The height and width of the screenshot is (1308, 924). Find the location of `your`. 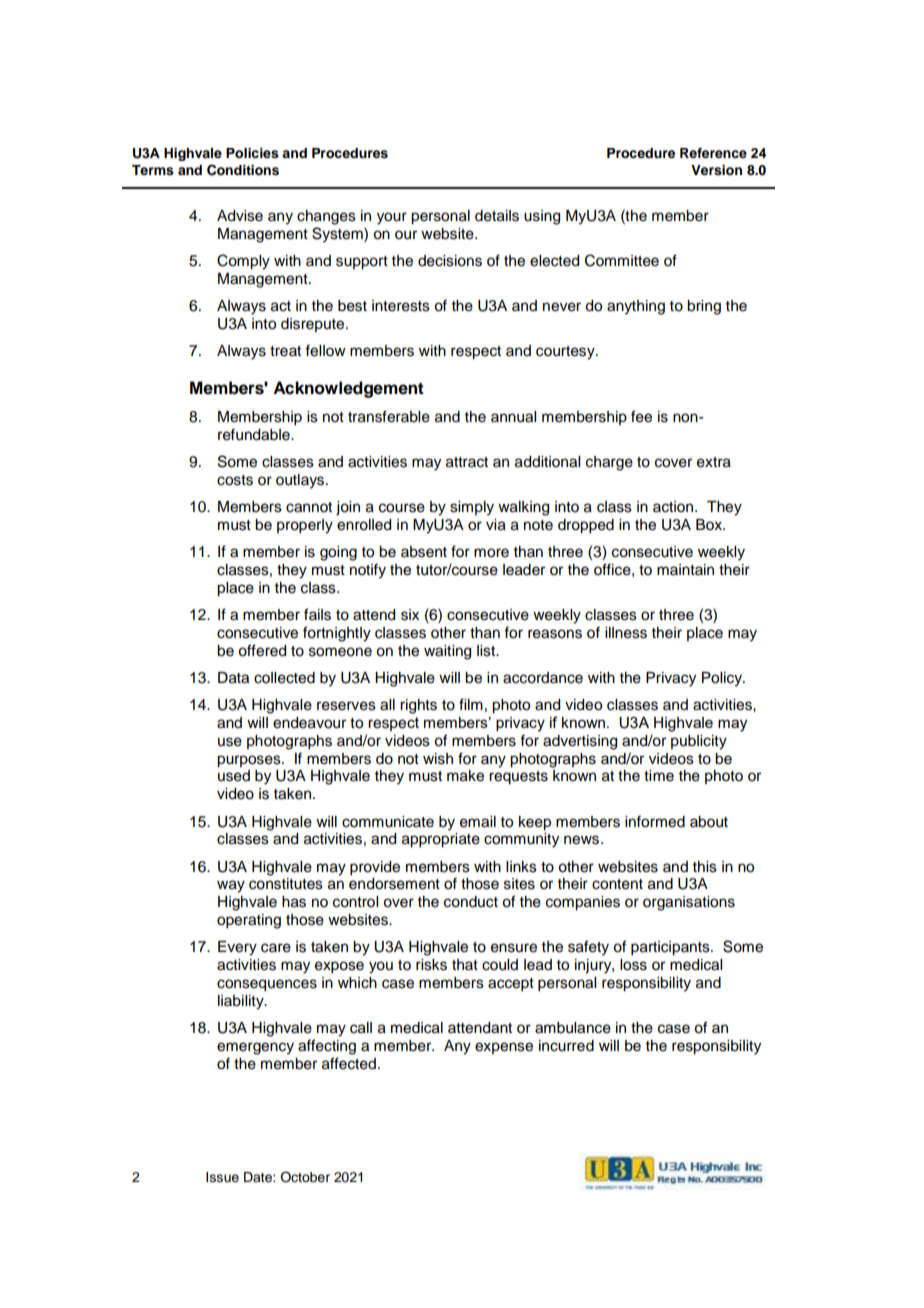

your is located at coordinates (392, 218).
